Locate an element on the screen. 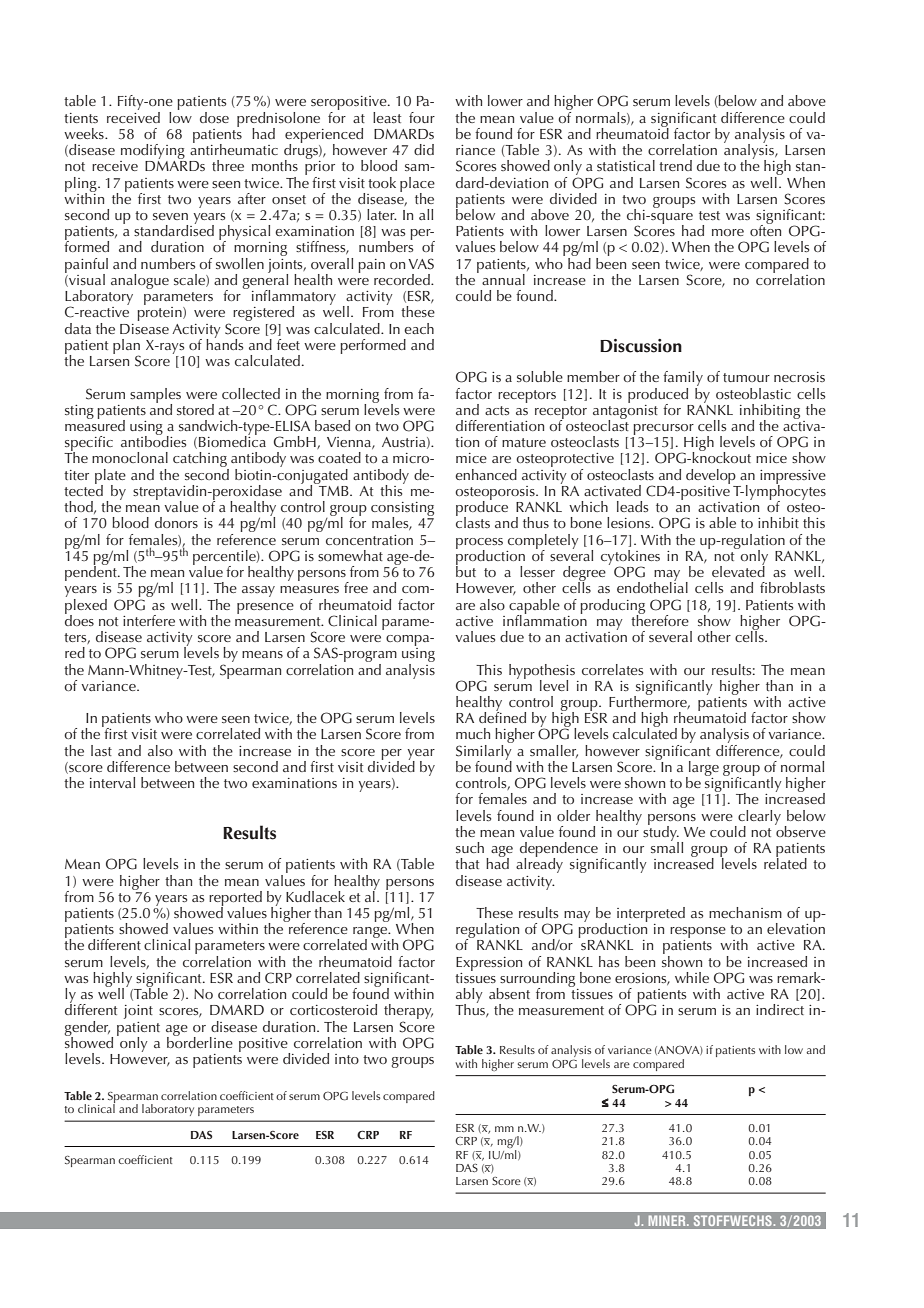 The image size is (924, 1308). study is located at coordinates (661, 833).
